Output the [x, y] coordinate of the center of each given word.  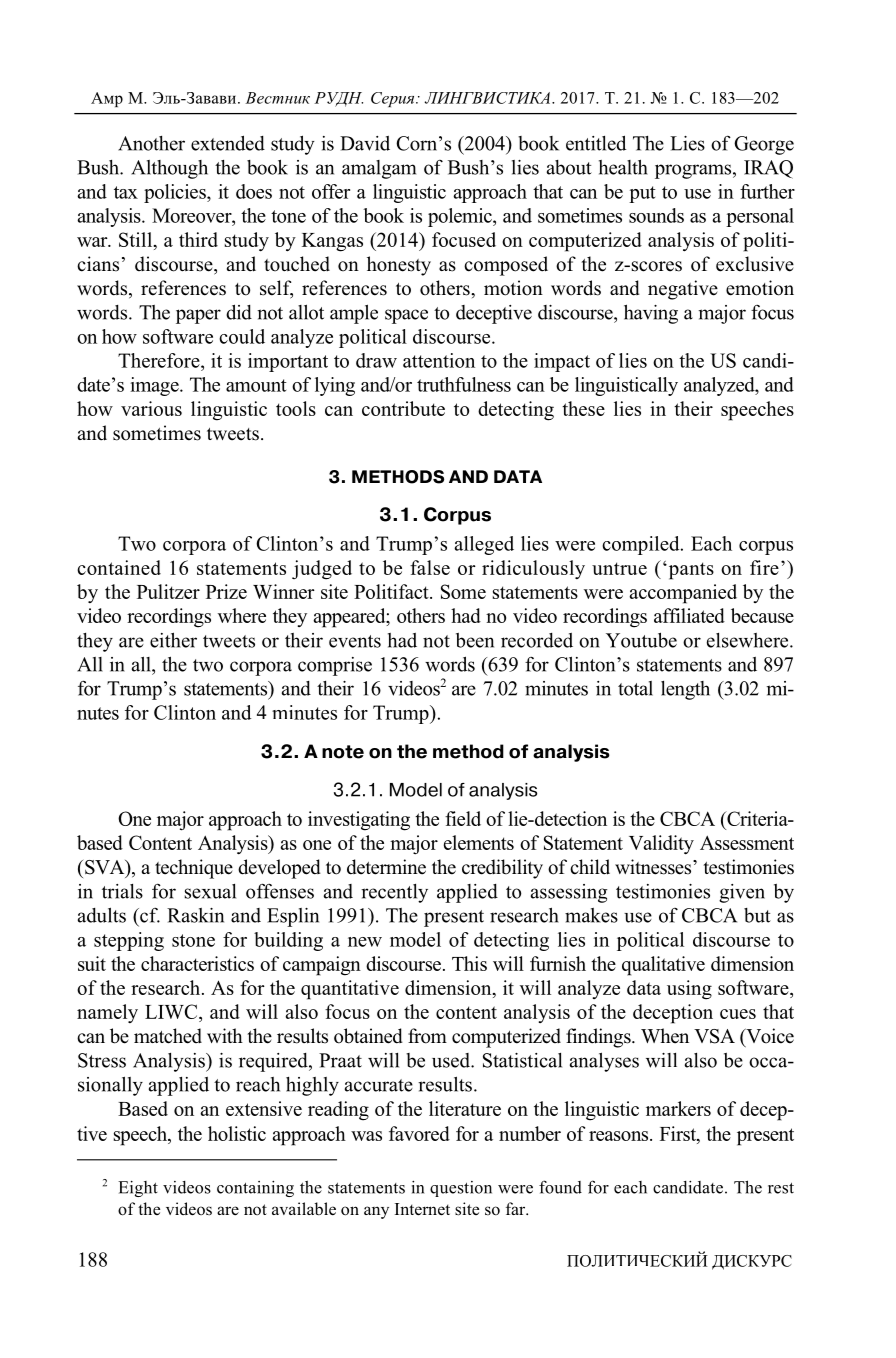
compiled [642, 545]
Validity [661, 845]
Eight [138, 1189]
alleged [484, 545]
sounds [656, 215]
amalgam [379, 169]
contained [119, 567]
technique [194, 869]
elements [479, 842]
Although [169, 169]
